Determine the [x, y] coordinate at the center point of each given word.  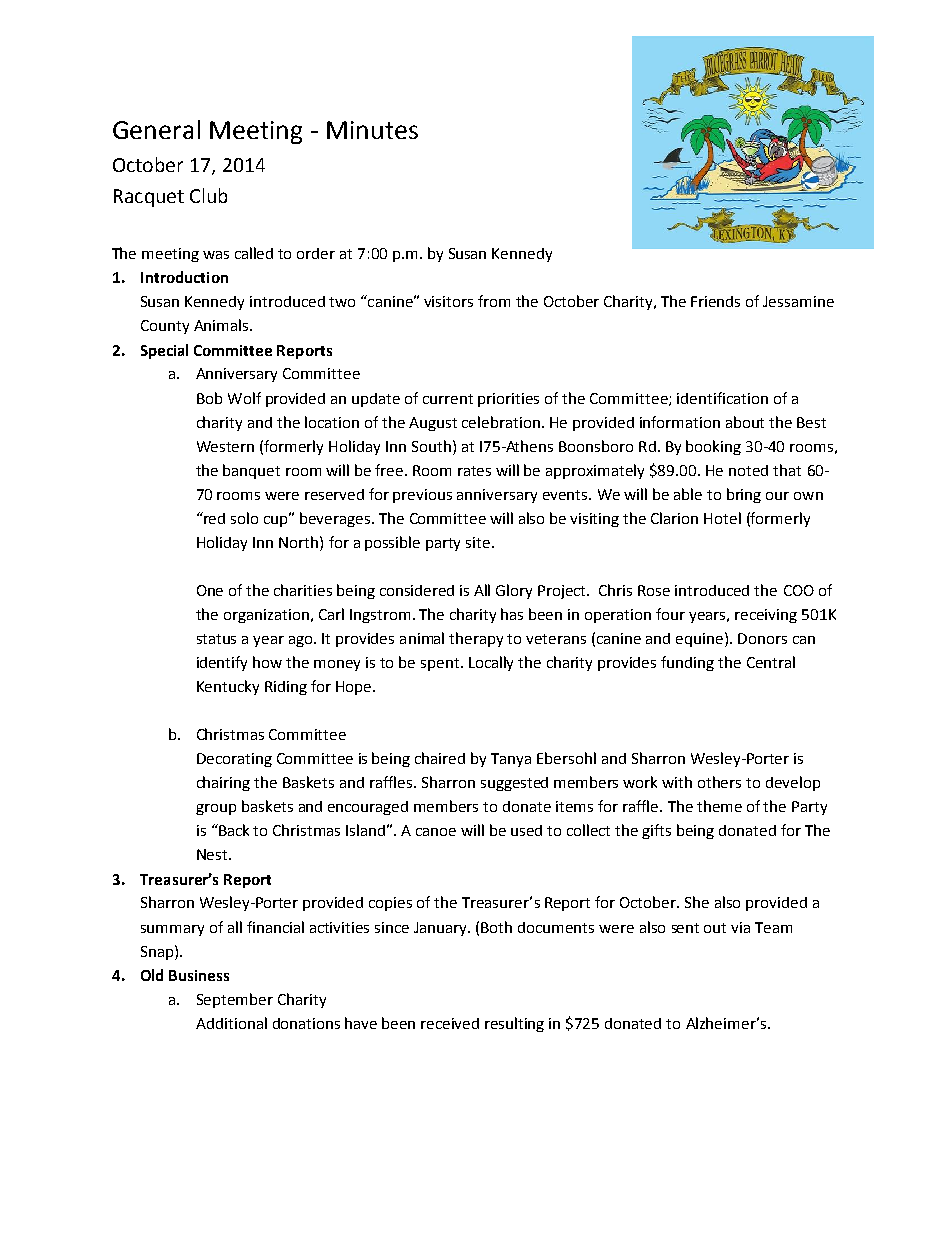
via [740, 927]
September [235, 1000]
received [450, 1023]
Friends [715, 301]
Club [208, 195]
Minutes [372, 130]
